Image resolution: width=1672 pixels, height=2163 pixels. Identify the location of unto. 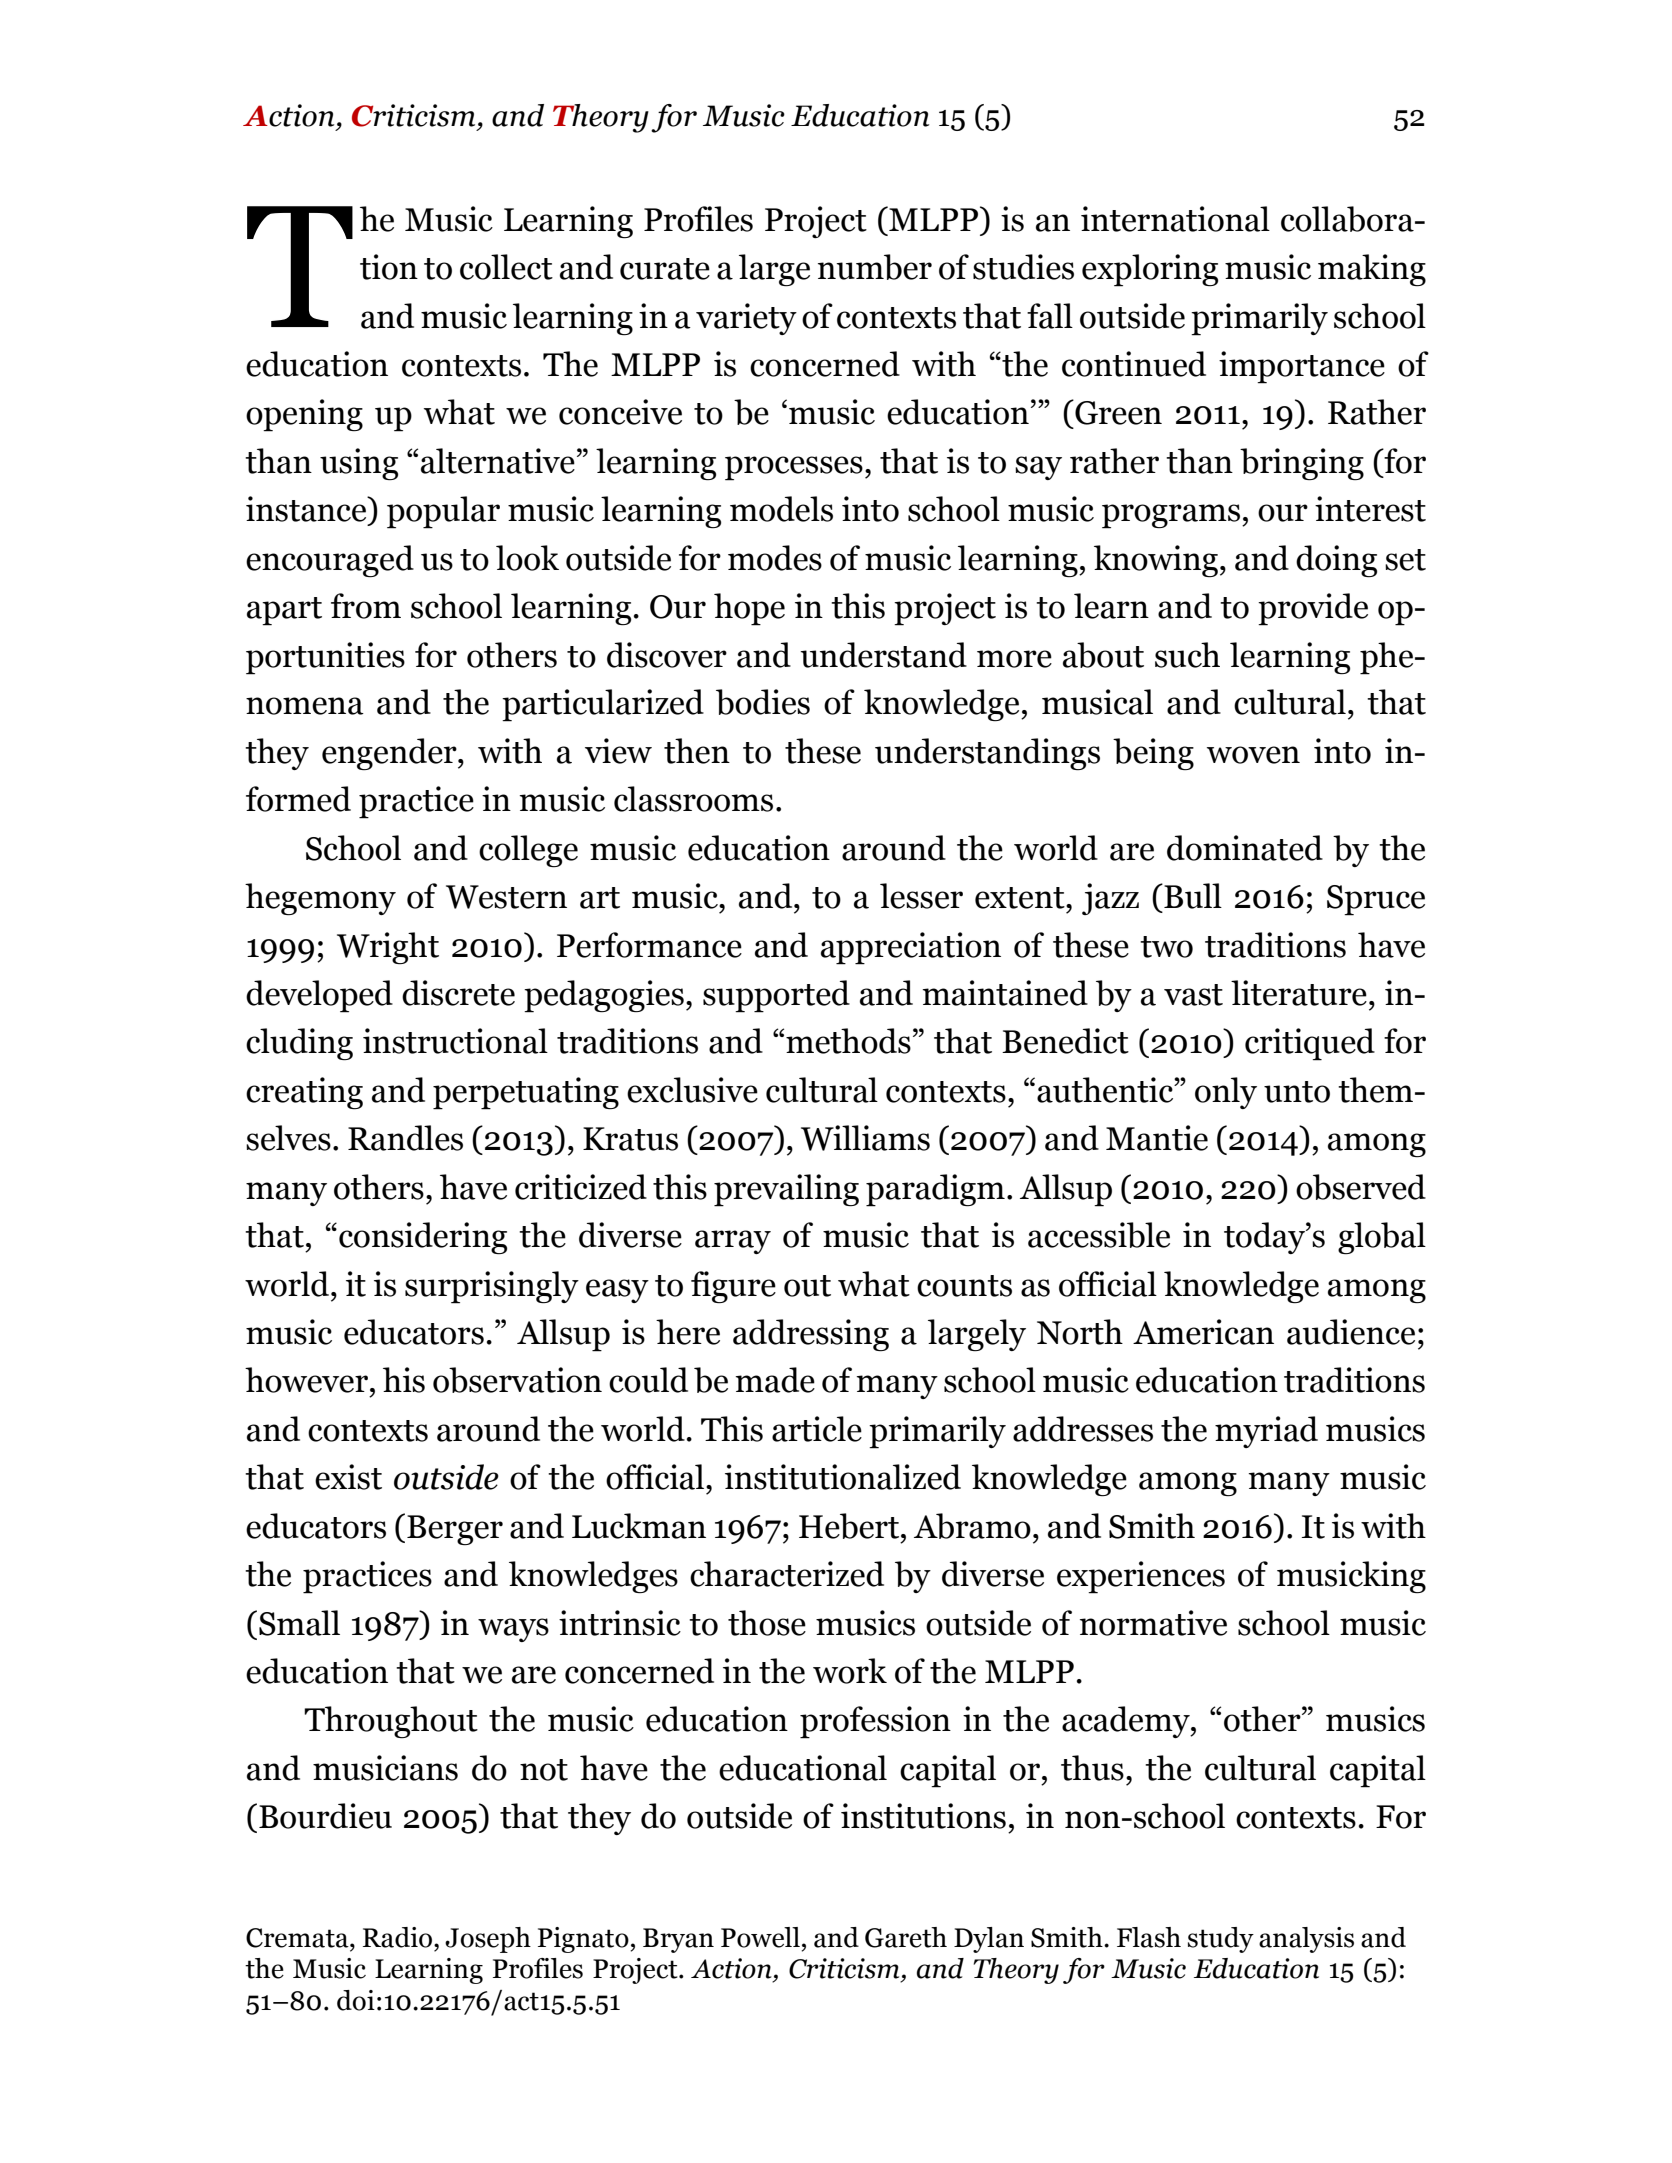
(1297, 1092).
